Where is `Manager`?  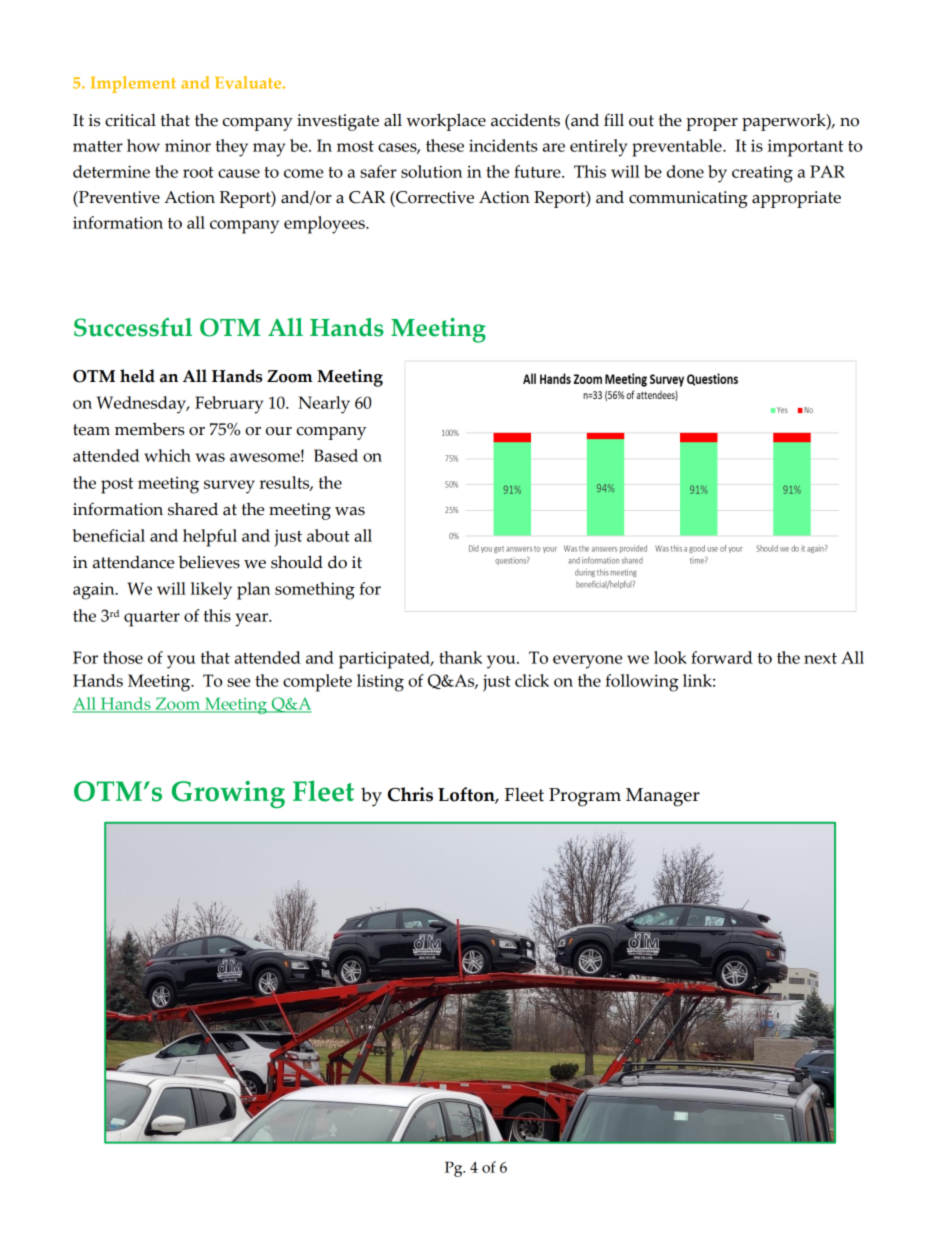 Manager is located at coordinates (663, 797).
